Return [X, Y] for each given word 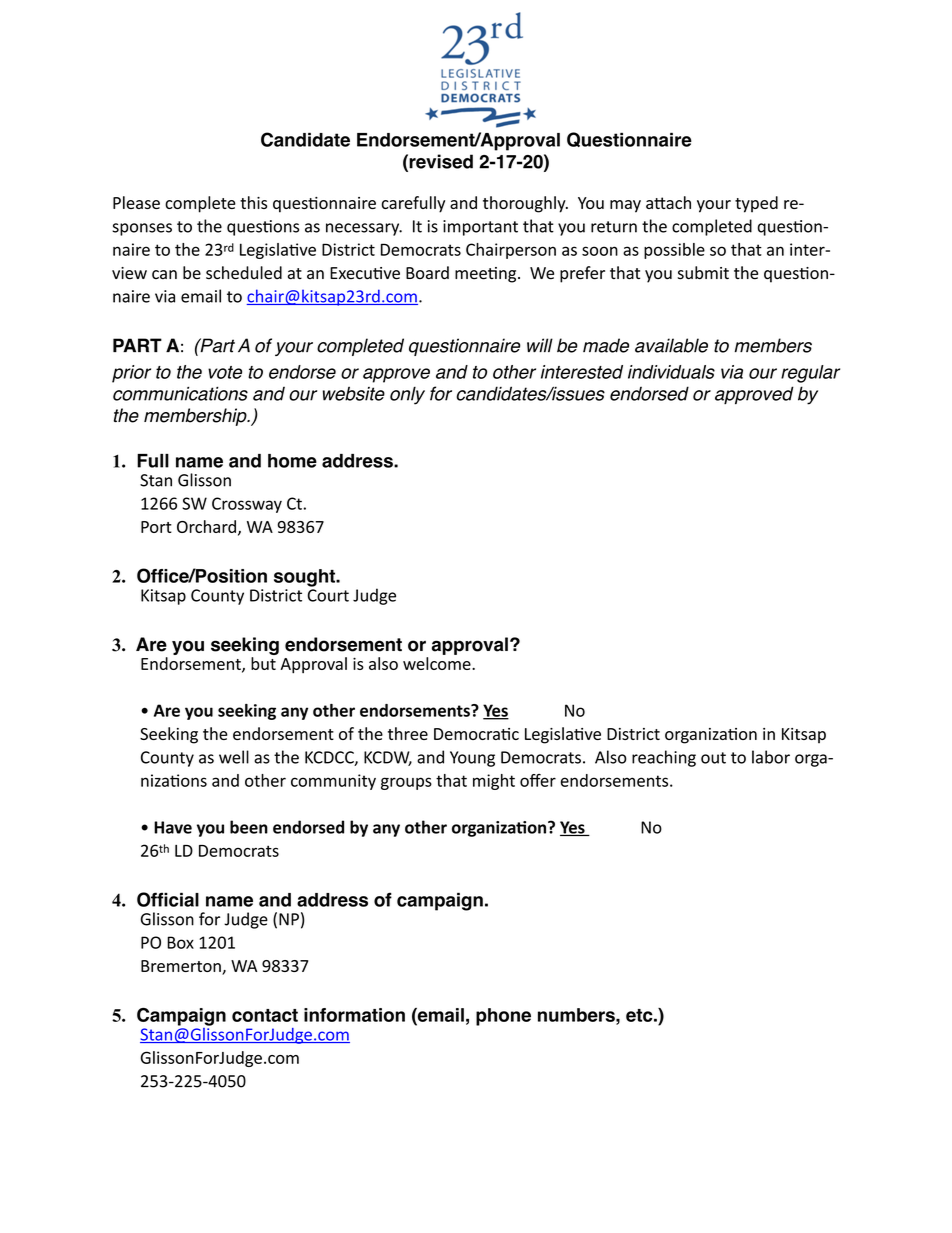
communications [180, 394]
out [713, 758]
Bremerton [182, 967]
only [407, 396]
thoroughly [525, 204]
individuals [671, 372]
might [494, 782]
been [249, 827]
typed [756, 204]
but [263, 663]
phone [503, 1017]
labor [771, 757]
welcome [438, 663]
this [253, 202]
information [354, 1015]
